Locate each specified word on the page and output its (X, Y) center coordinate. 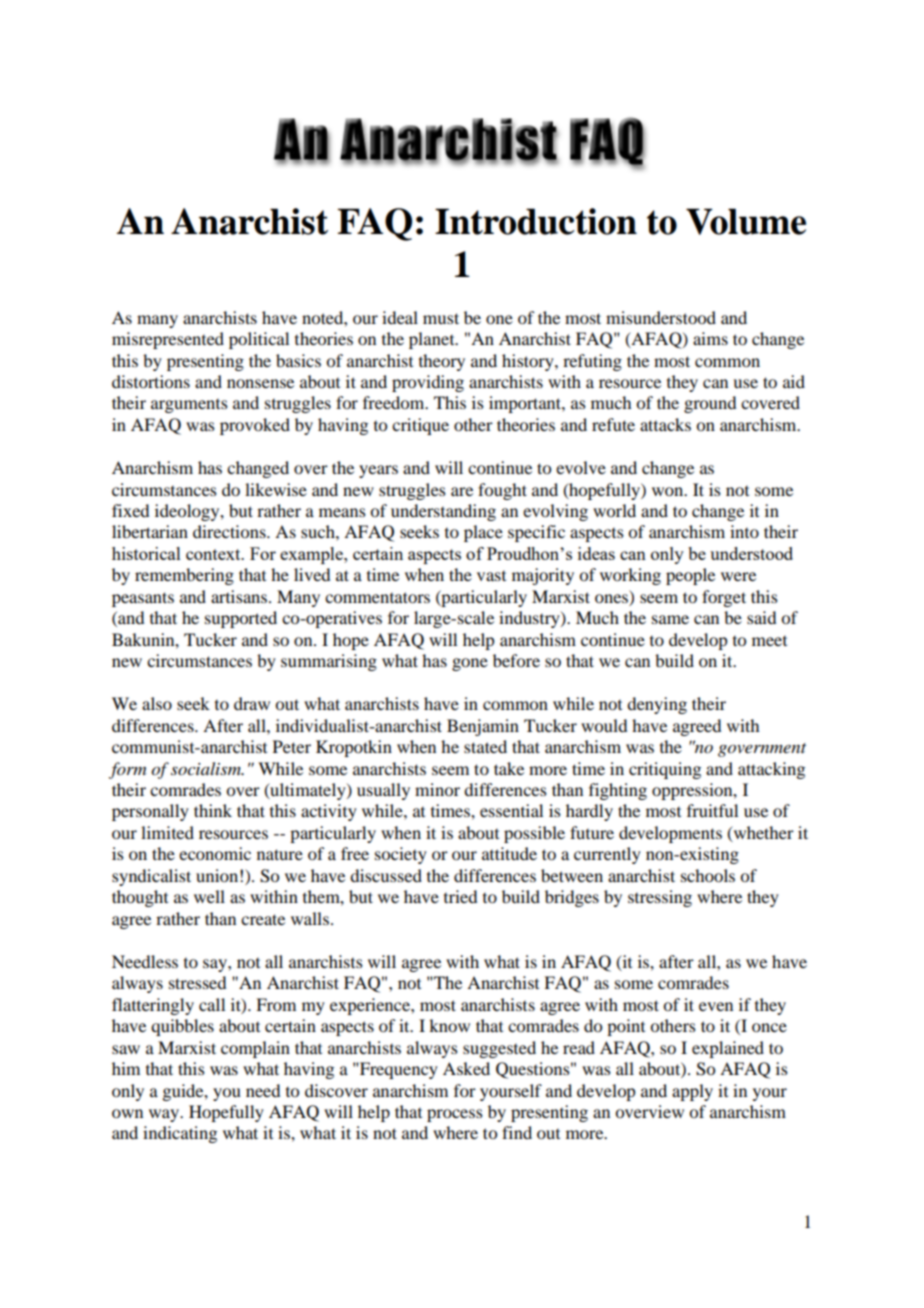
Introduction (536, 221)
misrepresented (168, 340)
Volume (746, 221)
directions (230, 531)
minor (437, 789)
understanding (443, 512)
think (213, 810)
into (744, 531)
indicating (180, 1134)
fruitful (712, 810)
